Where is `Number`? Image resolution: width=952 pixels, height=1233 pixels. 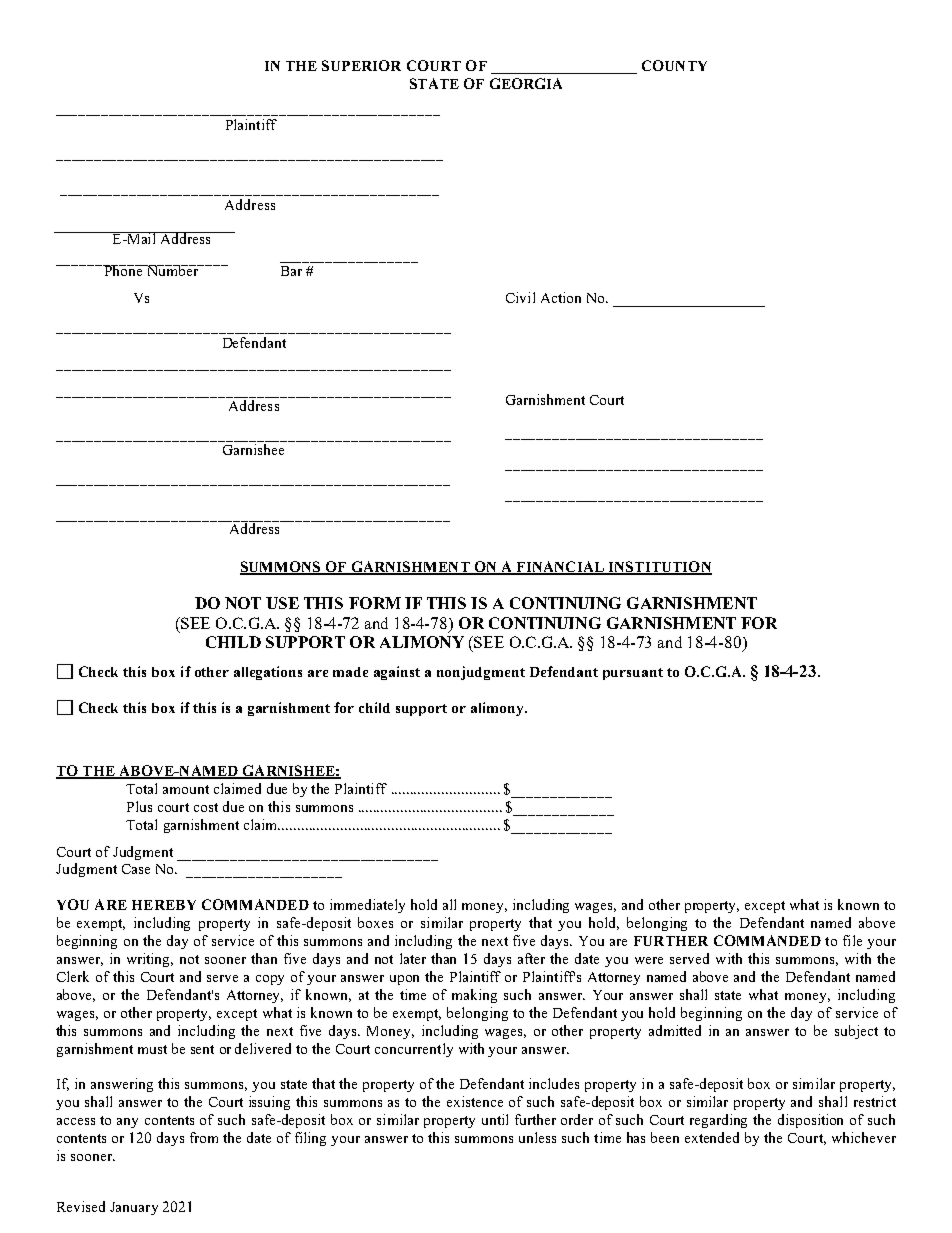
Number is located at coordinates (172, 270).
